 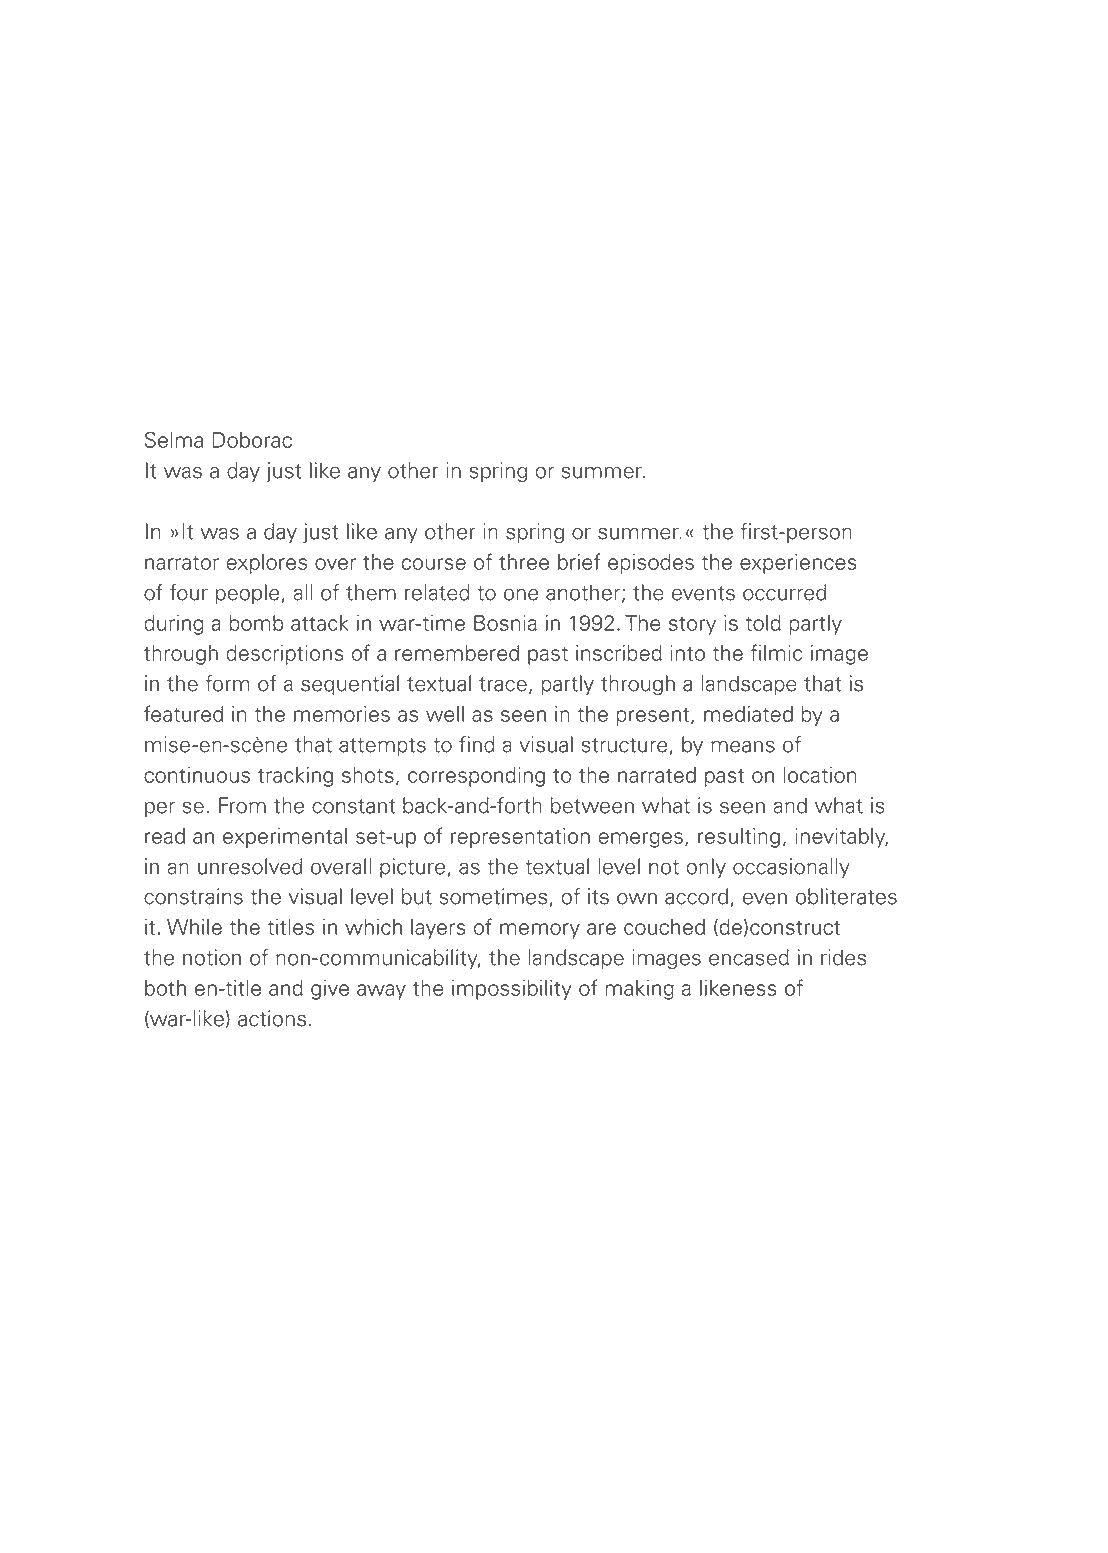 What do you see at coordinates (512, 990) in the screenshot?
I see `impossibility` at bounding box center [512, 990].
